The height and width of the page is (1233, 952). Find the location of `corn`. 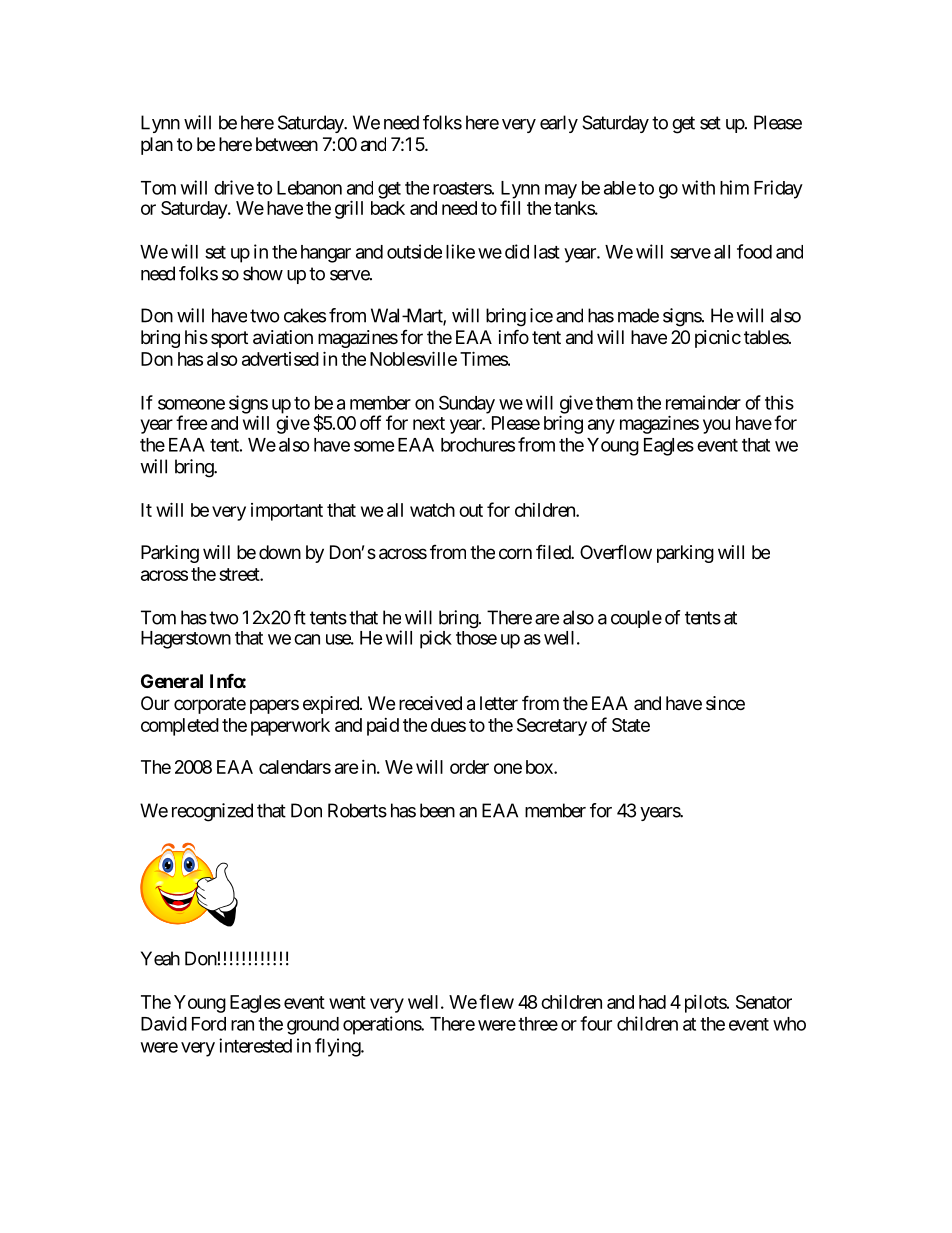

corn is located at coordinates (515, 553).
